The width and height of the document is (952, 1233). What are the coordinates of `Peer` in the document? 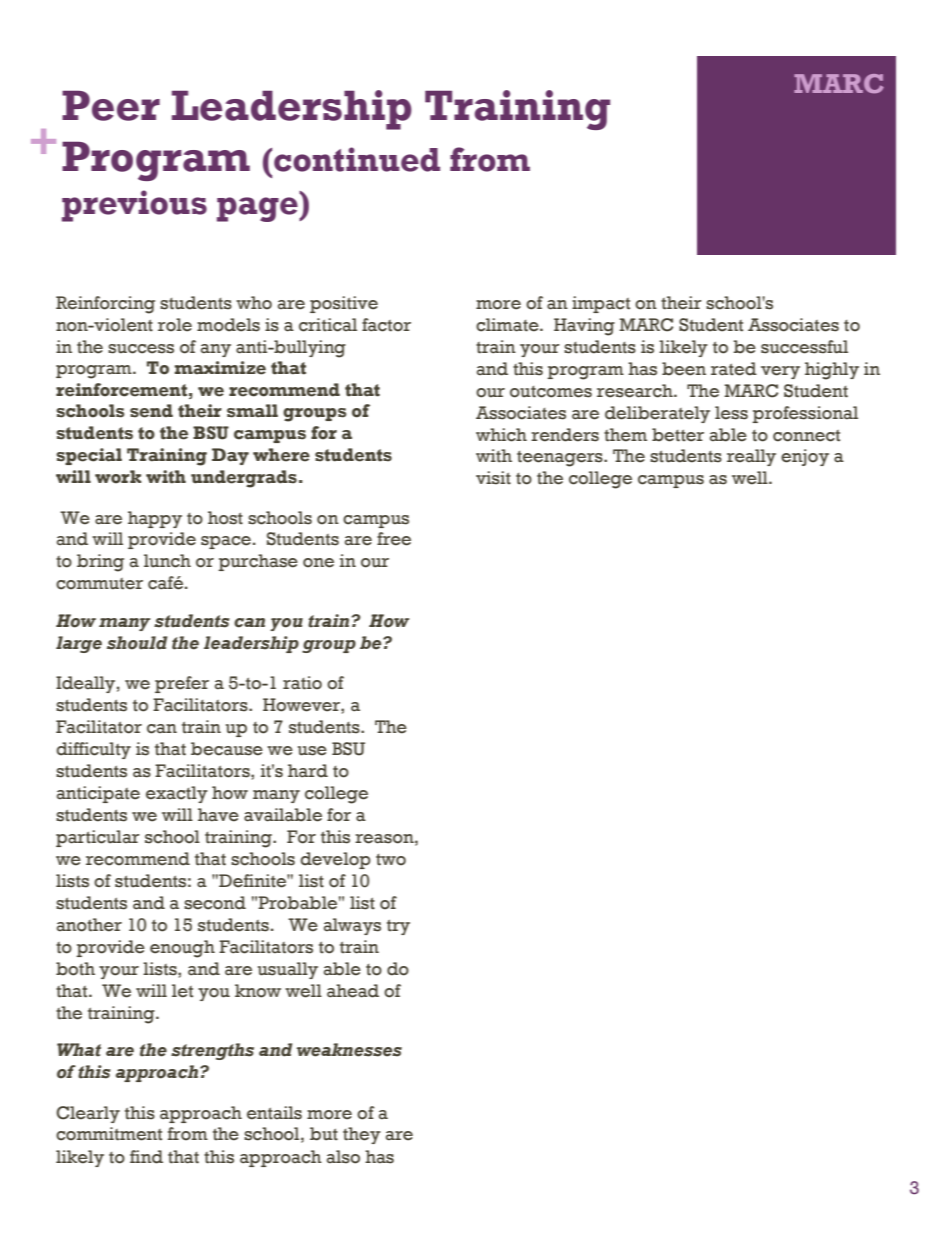 It's located at (111, 105).
